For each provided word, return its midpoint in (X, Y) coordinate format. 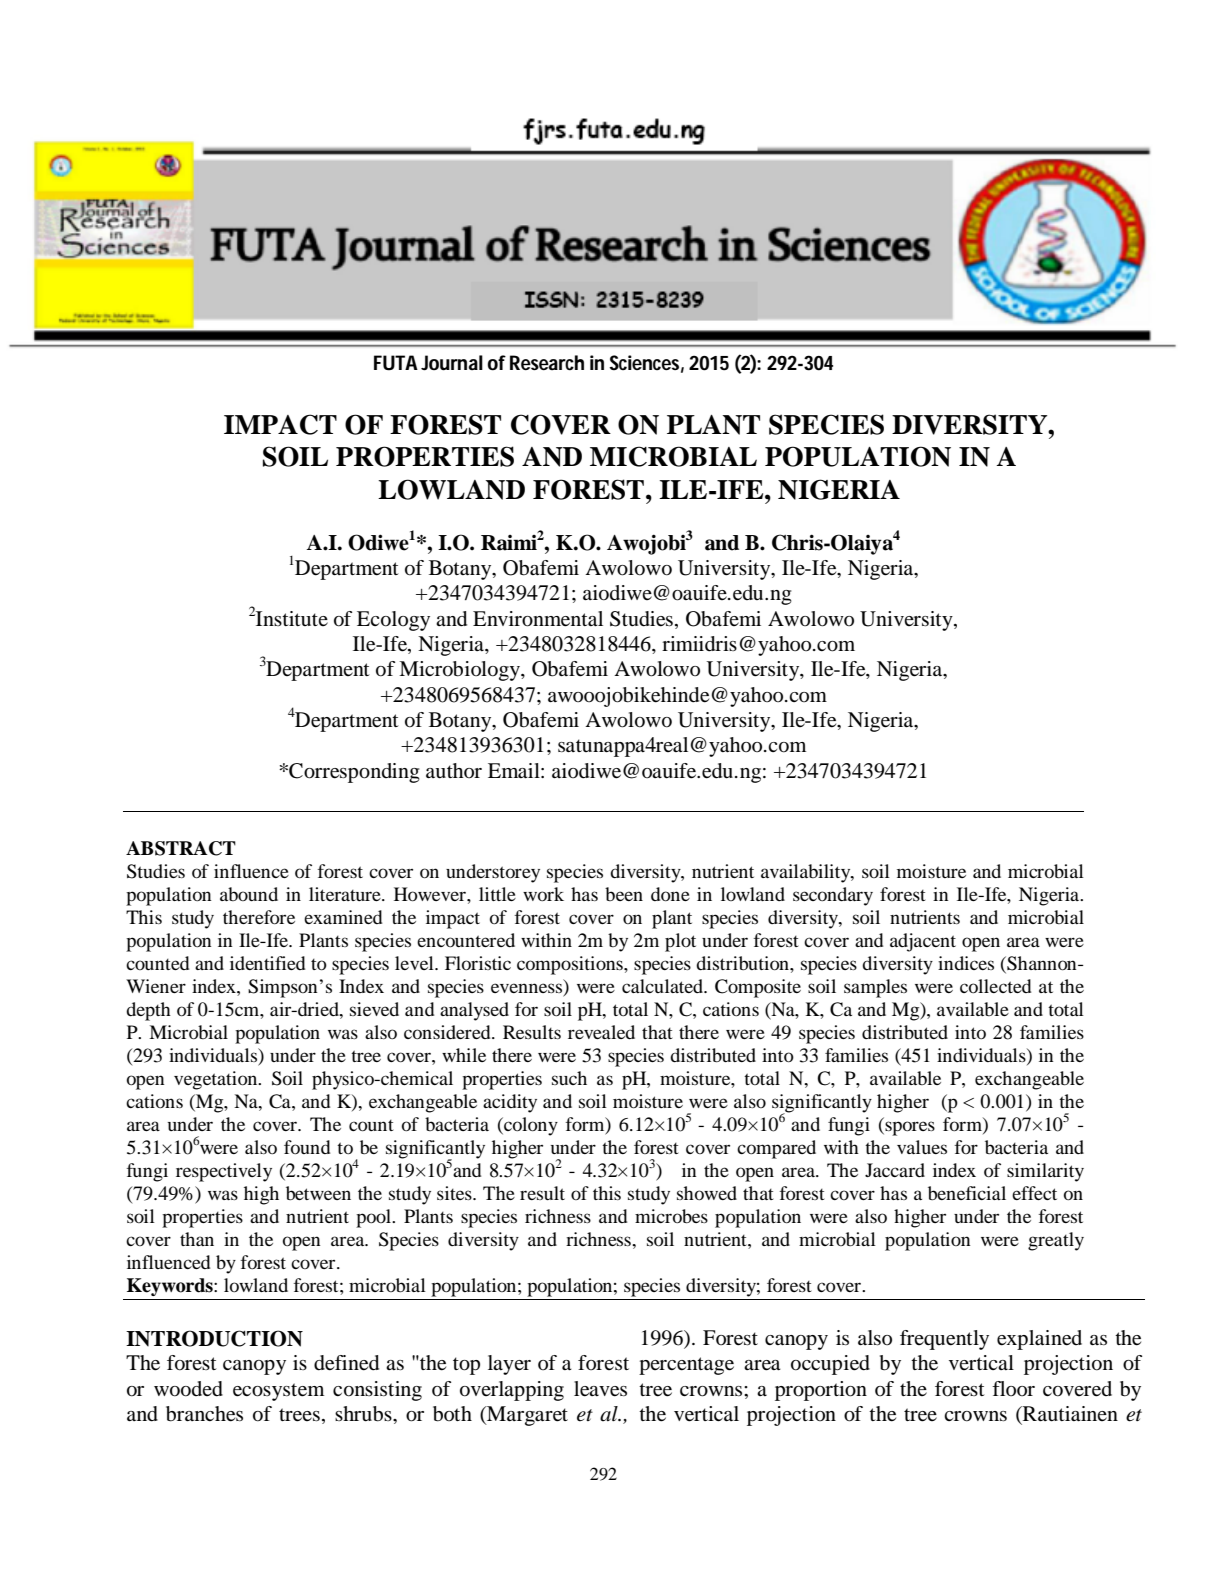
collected (995, 986)
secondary (833, 896)
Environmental (538, 619)
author (454, 771)
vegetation (217, 1080)
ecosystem (278, 1392)
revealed (601, 1032)
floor (1013, 1388)
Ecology (393, 621)
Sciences (644, 362)
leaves (600, 1389)
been (624, 894)
